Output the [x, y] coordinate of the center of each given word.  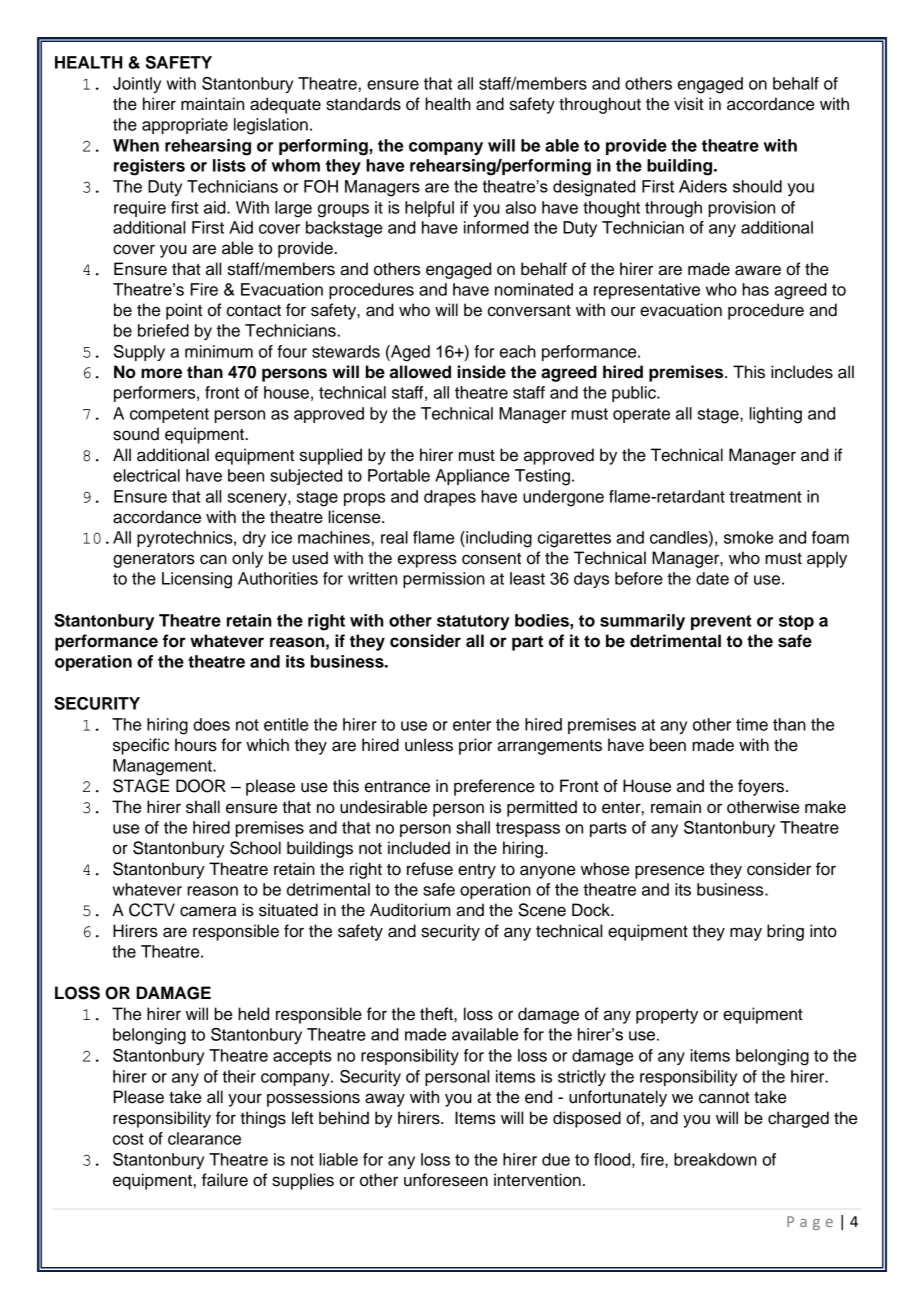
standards [363, 104]
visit [689, 104]
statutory [473, 622]
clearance [204, 1138]
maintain [212, 104]
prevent [721, 622]
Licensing [197, 580]
